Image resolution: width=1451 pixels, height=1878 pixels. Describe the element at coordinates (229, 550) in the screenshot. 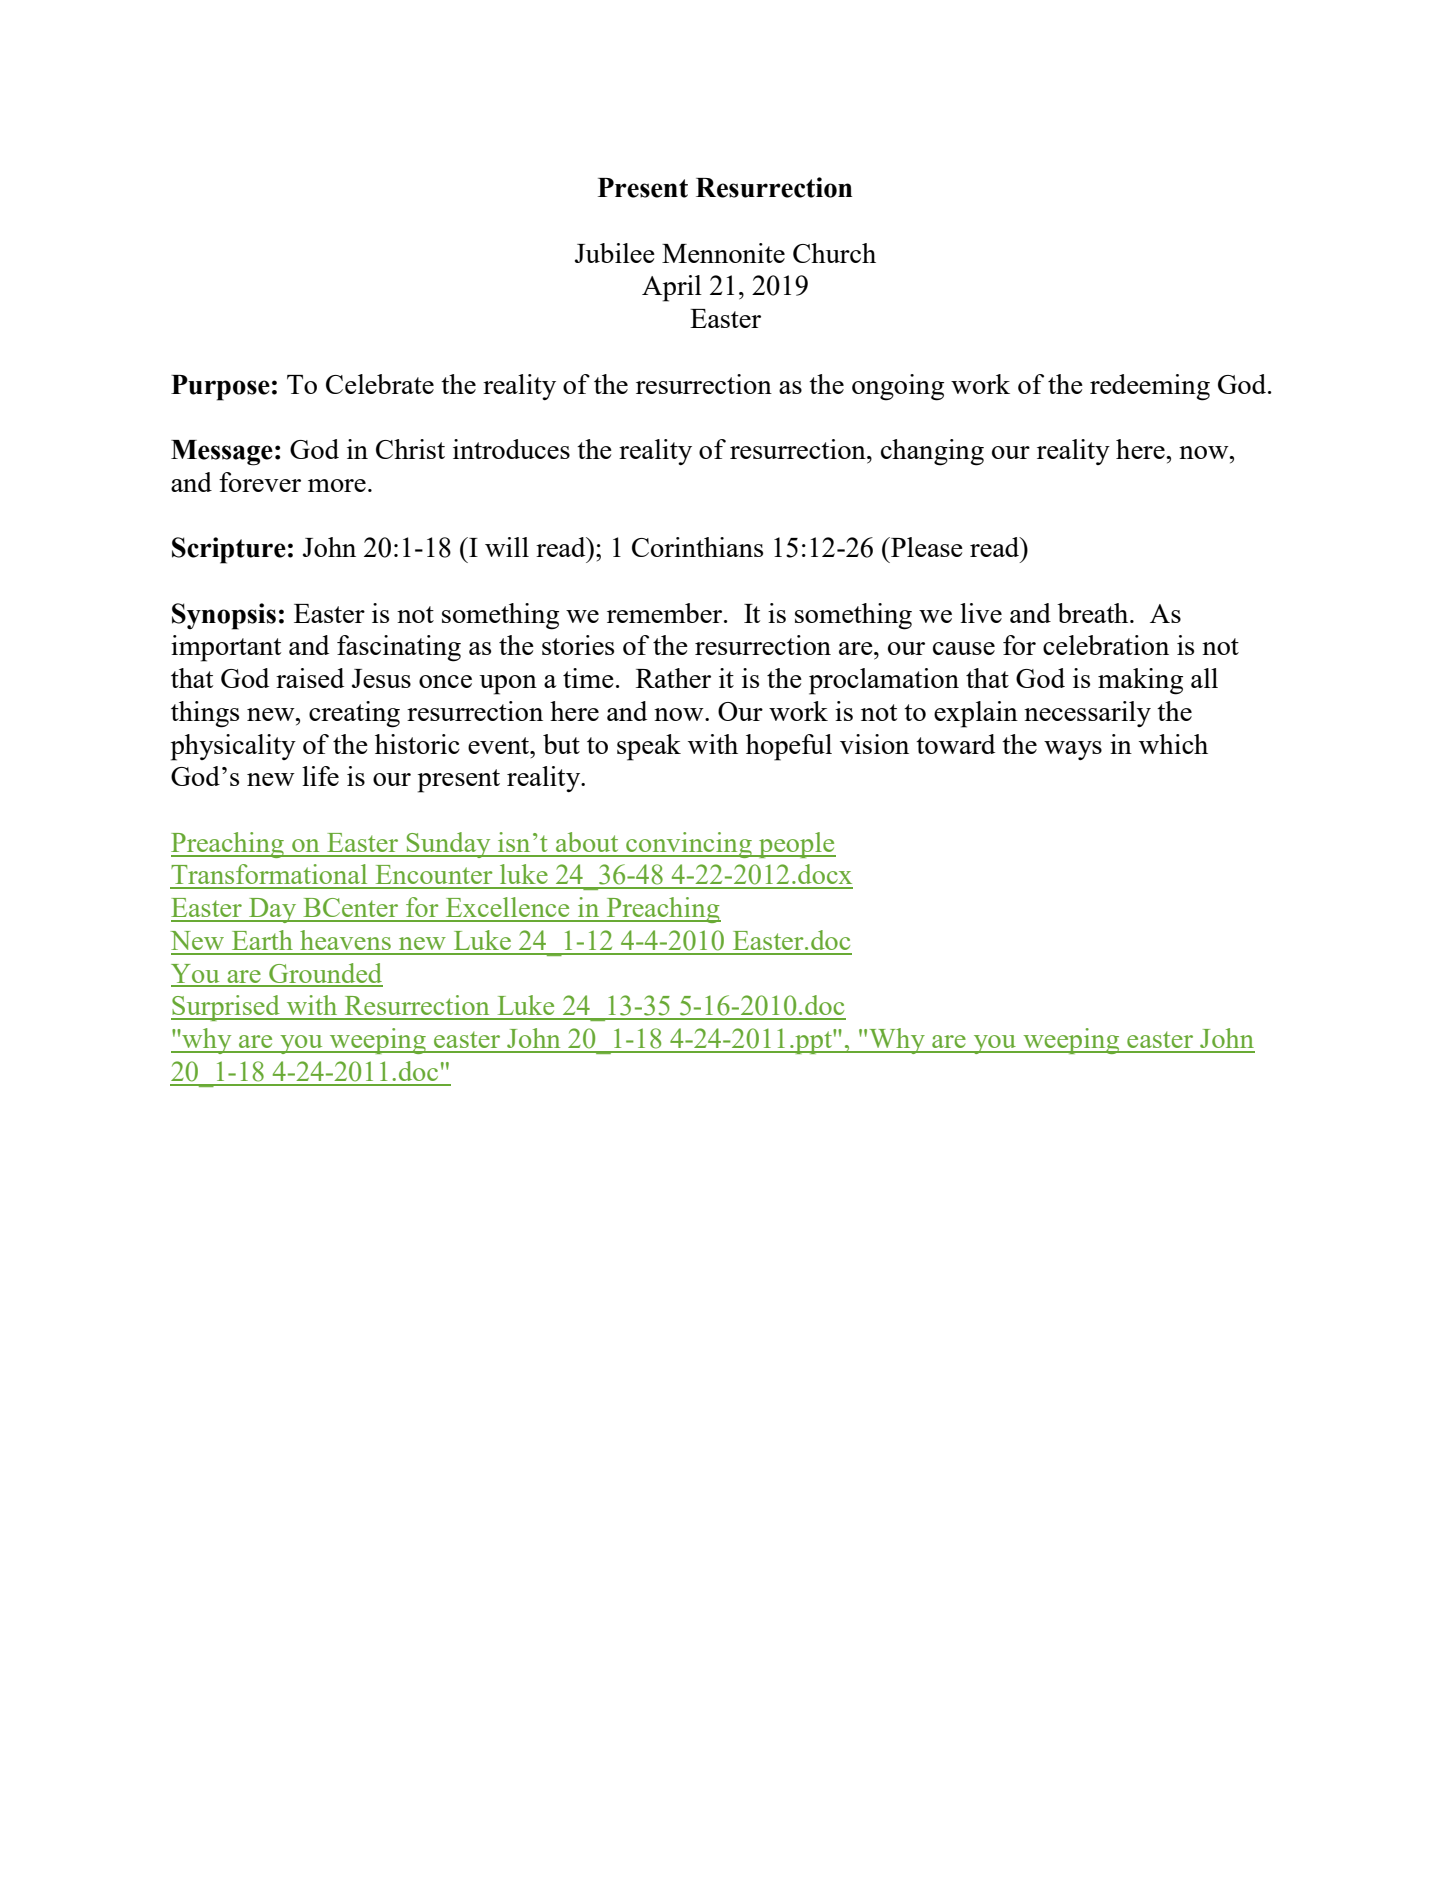

I see `Scripture` at that location.
